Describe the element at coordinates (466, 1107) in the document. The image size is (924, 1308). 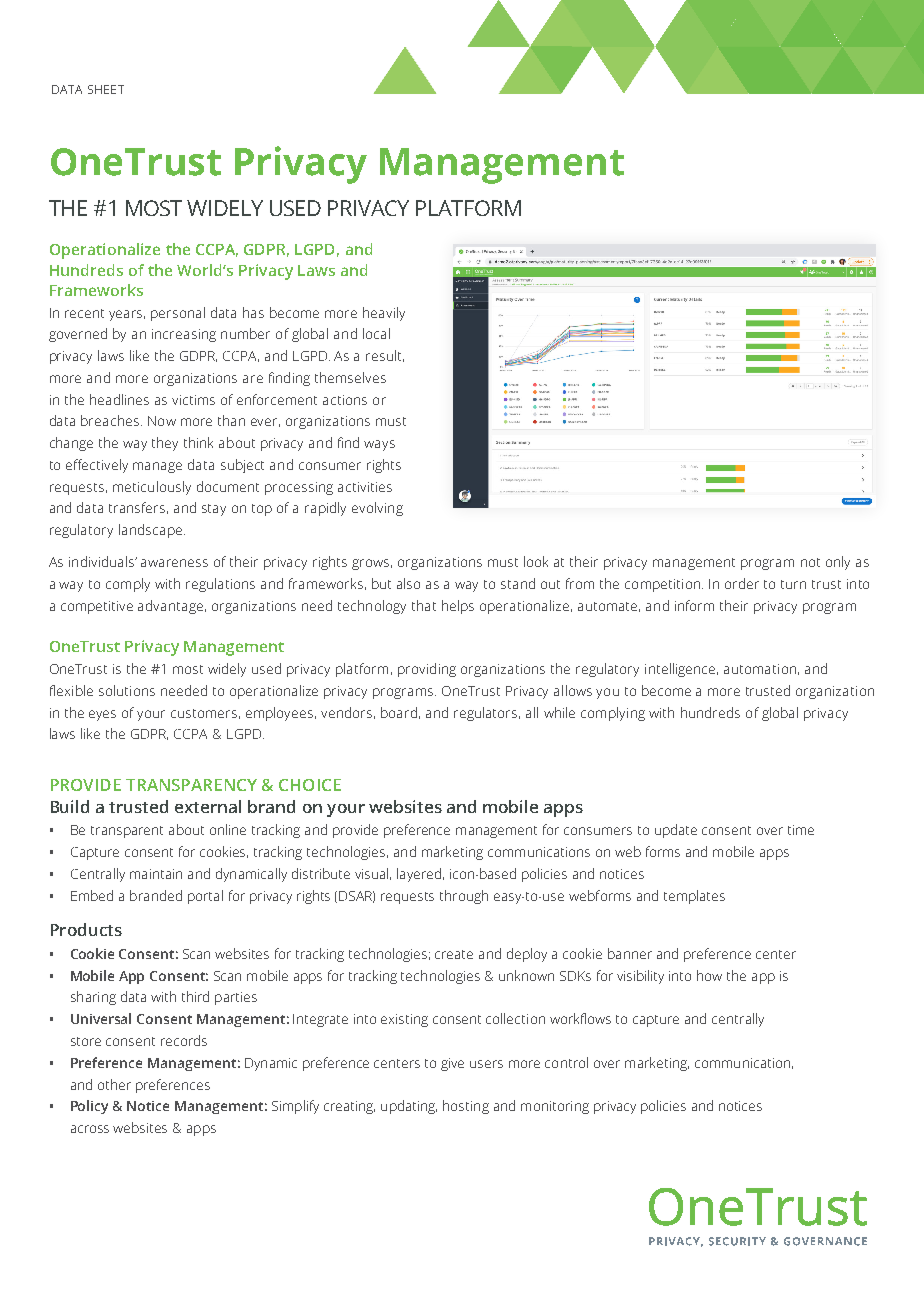
I see `hosting` at that location.
